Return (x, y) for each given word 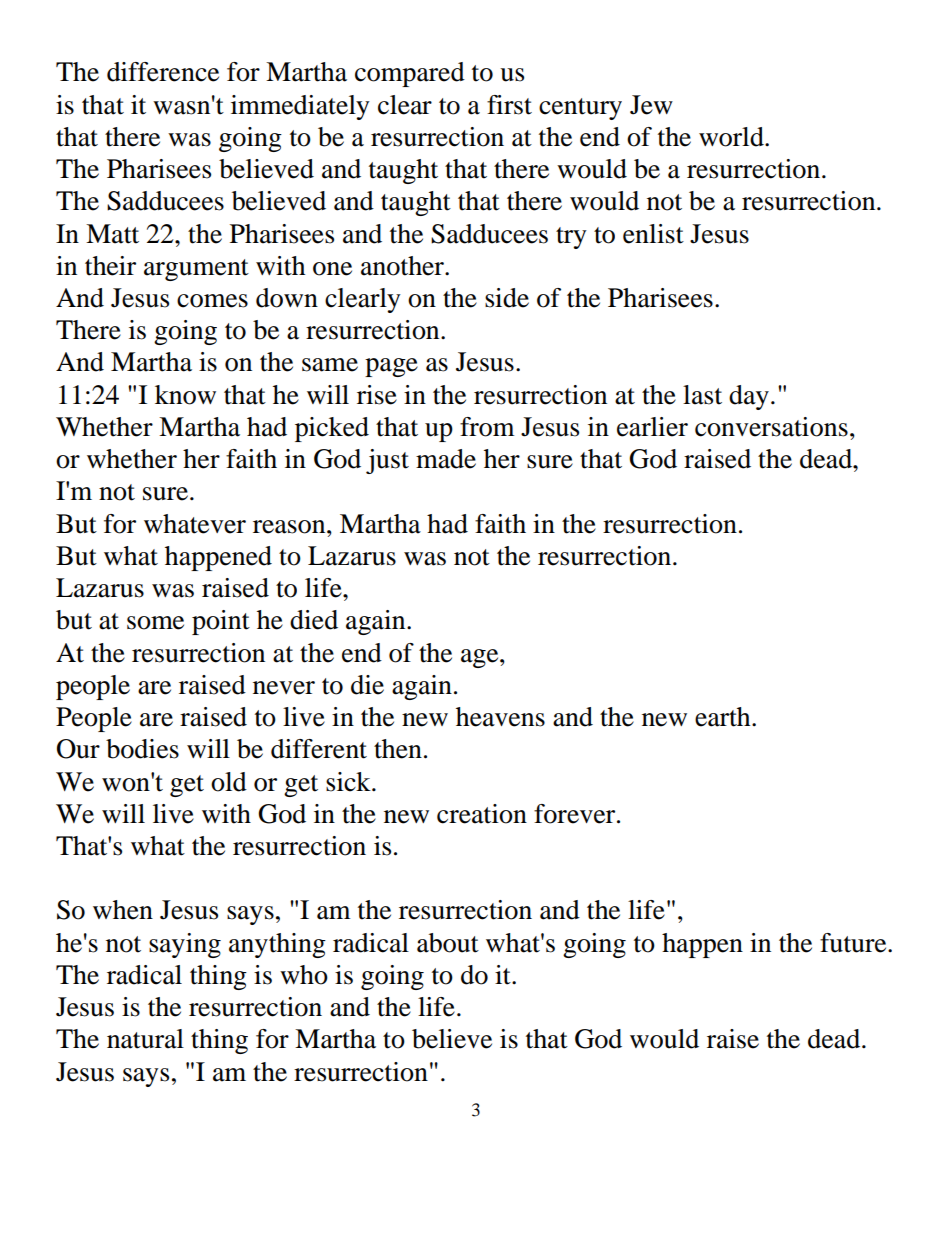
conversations (771, 427)
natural (145, 1039)
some (155, 623)
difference (163, 72)
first (509, 105)
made (446, 459)
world (732, 137)
